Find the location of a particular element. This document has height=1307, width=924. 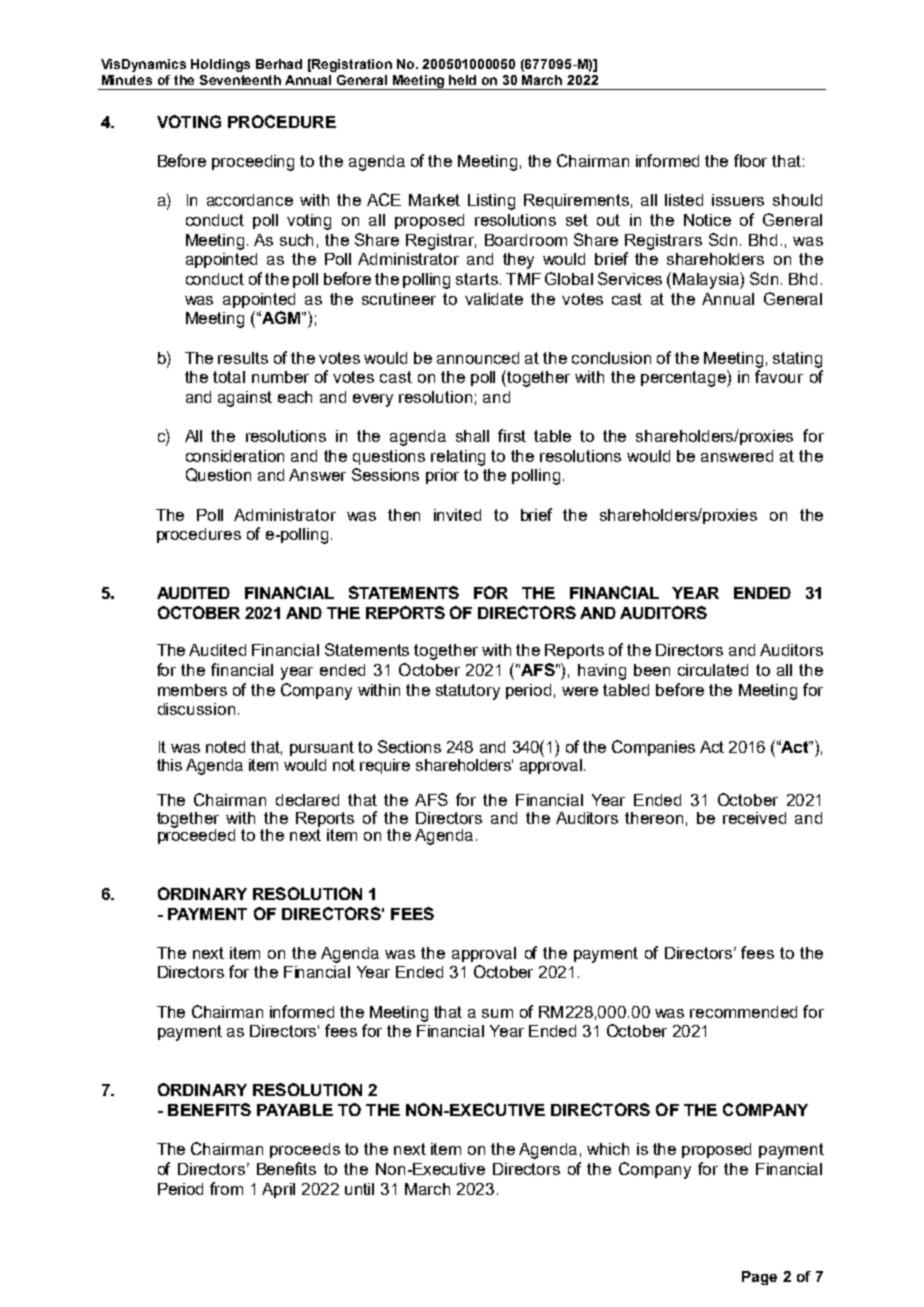

proceeded is located at coordinates (196, 835).
